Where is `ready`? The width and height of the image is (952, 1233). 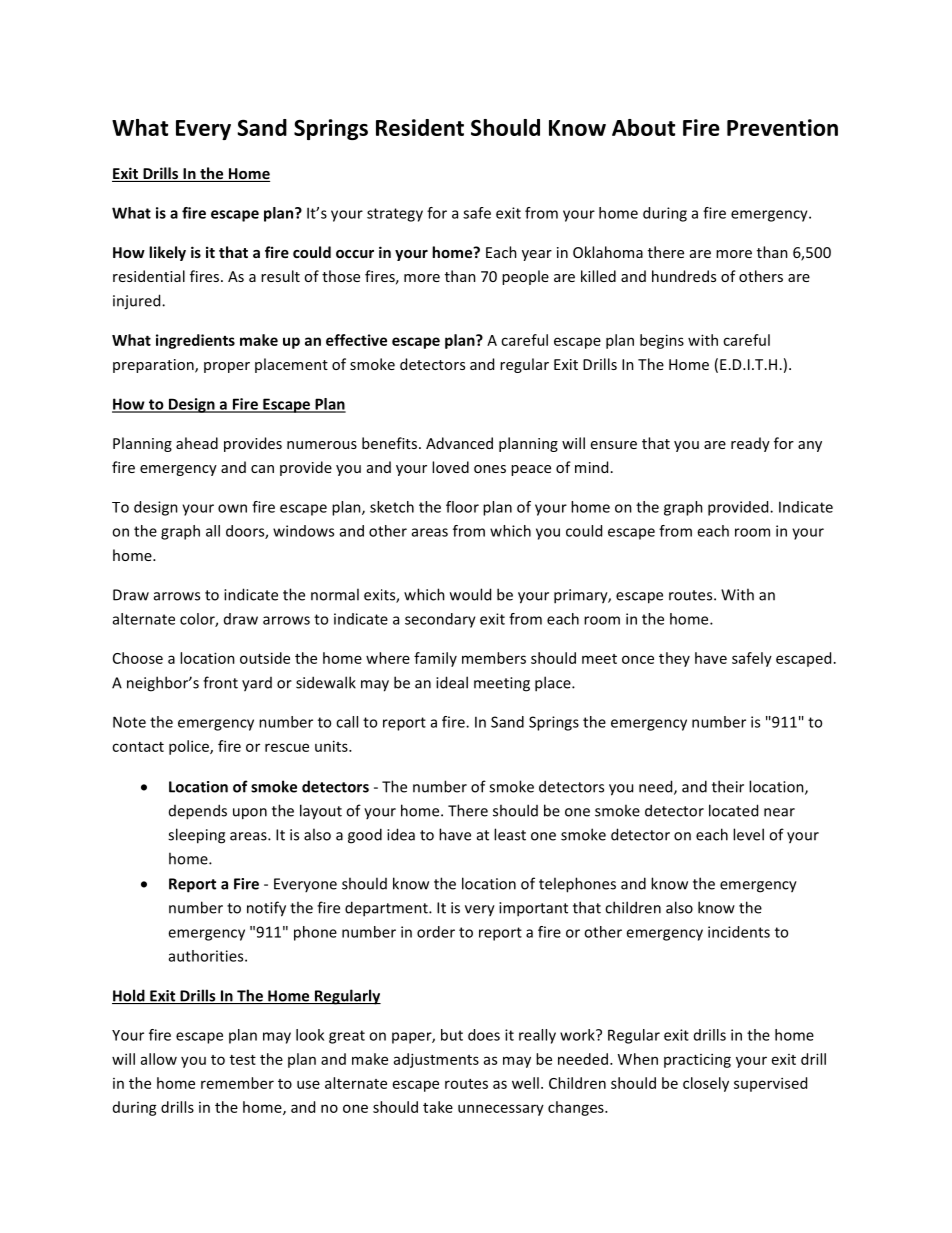 ready is located at coordinates (750, 444).
